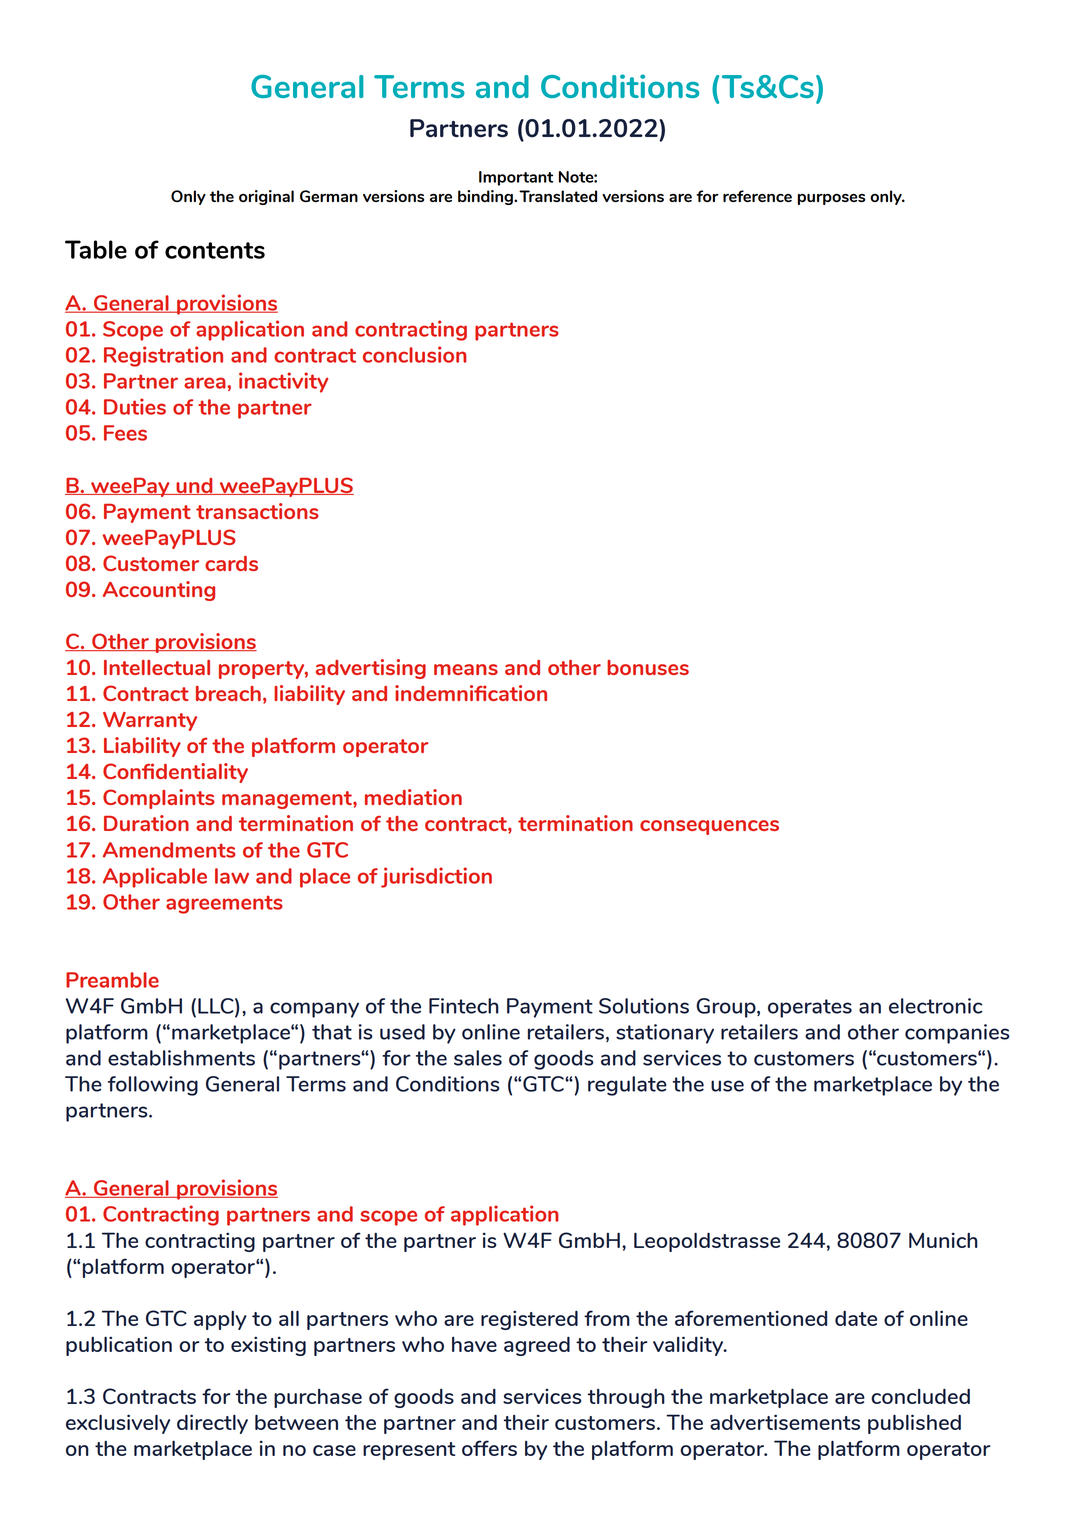  I want to click on Complaints, so click(159, 799).
